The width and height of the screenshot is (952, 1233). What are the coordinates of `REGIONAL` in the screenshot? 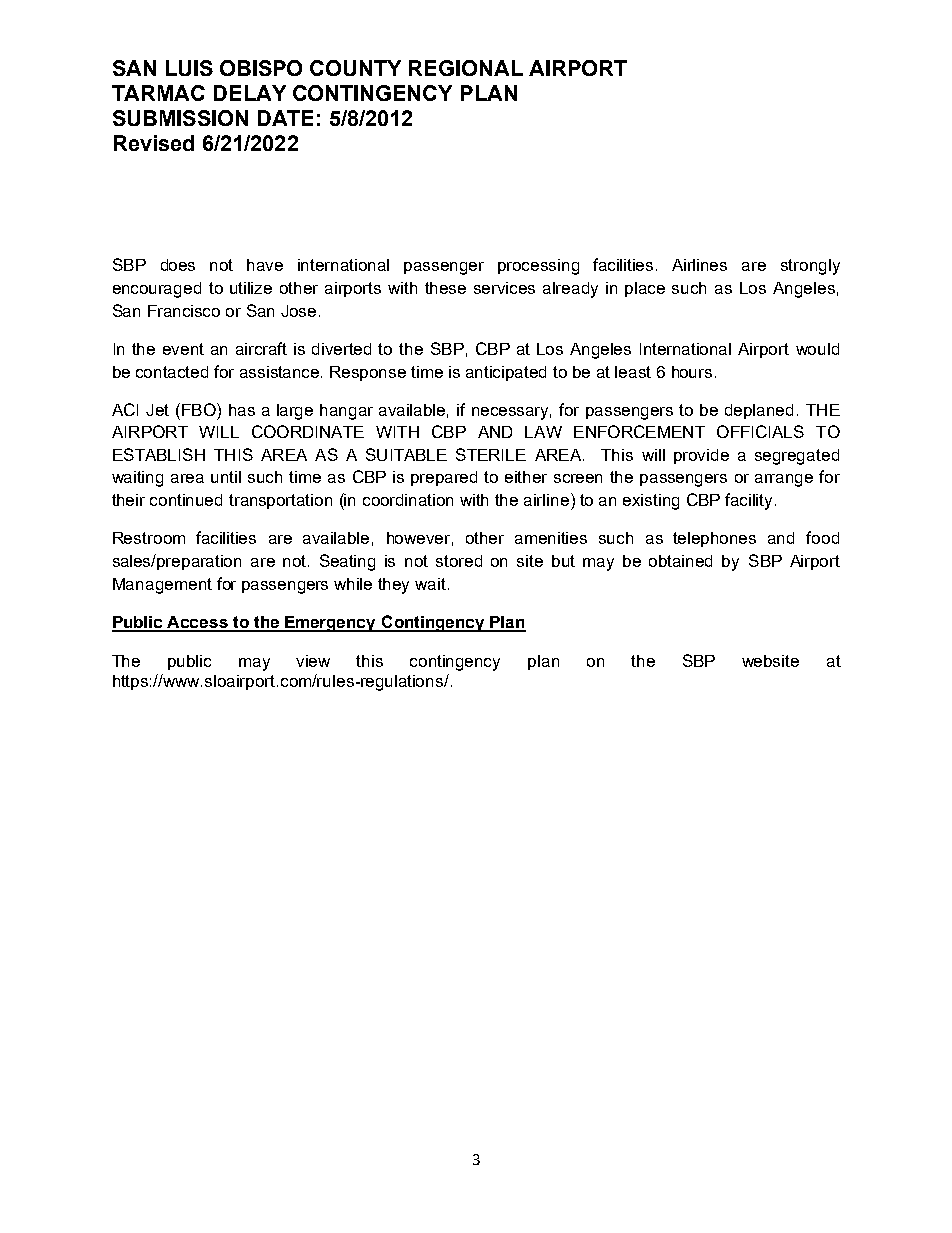 It's located at (466, 68).
